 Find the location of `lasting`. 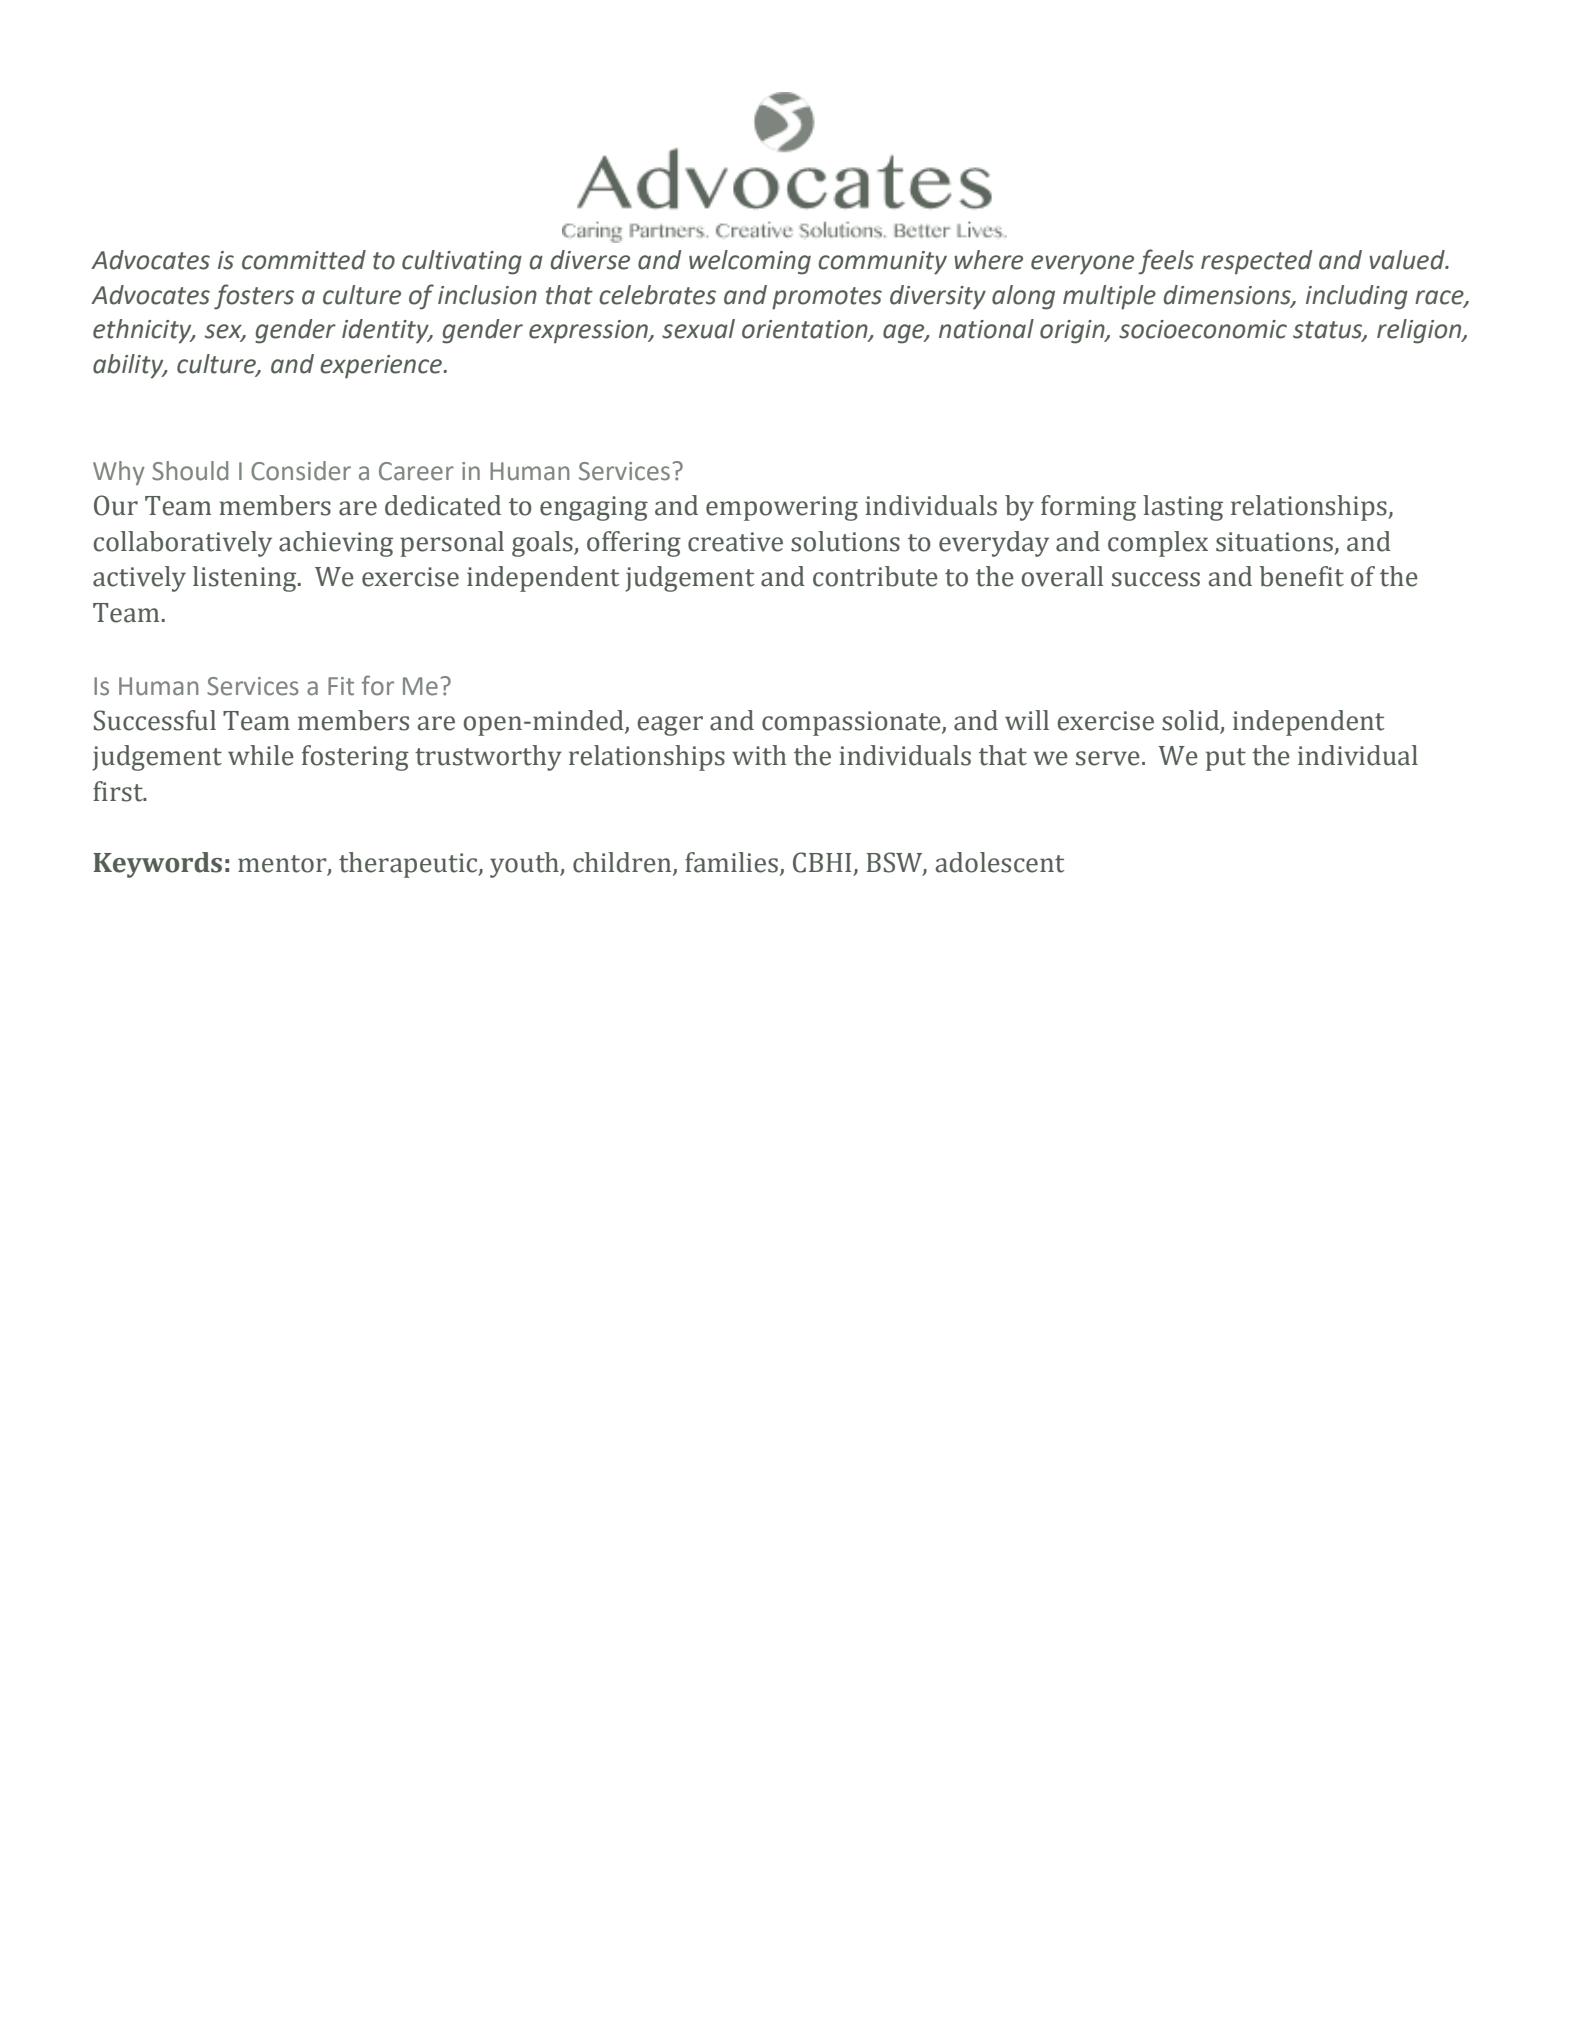

lasting is located at coordinates (1183, 508).
